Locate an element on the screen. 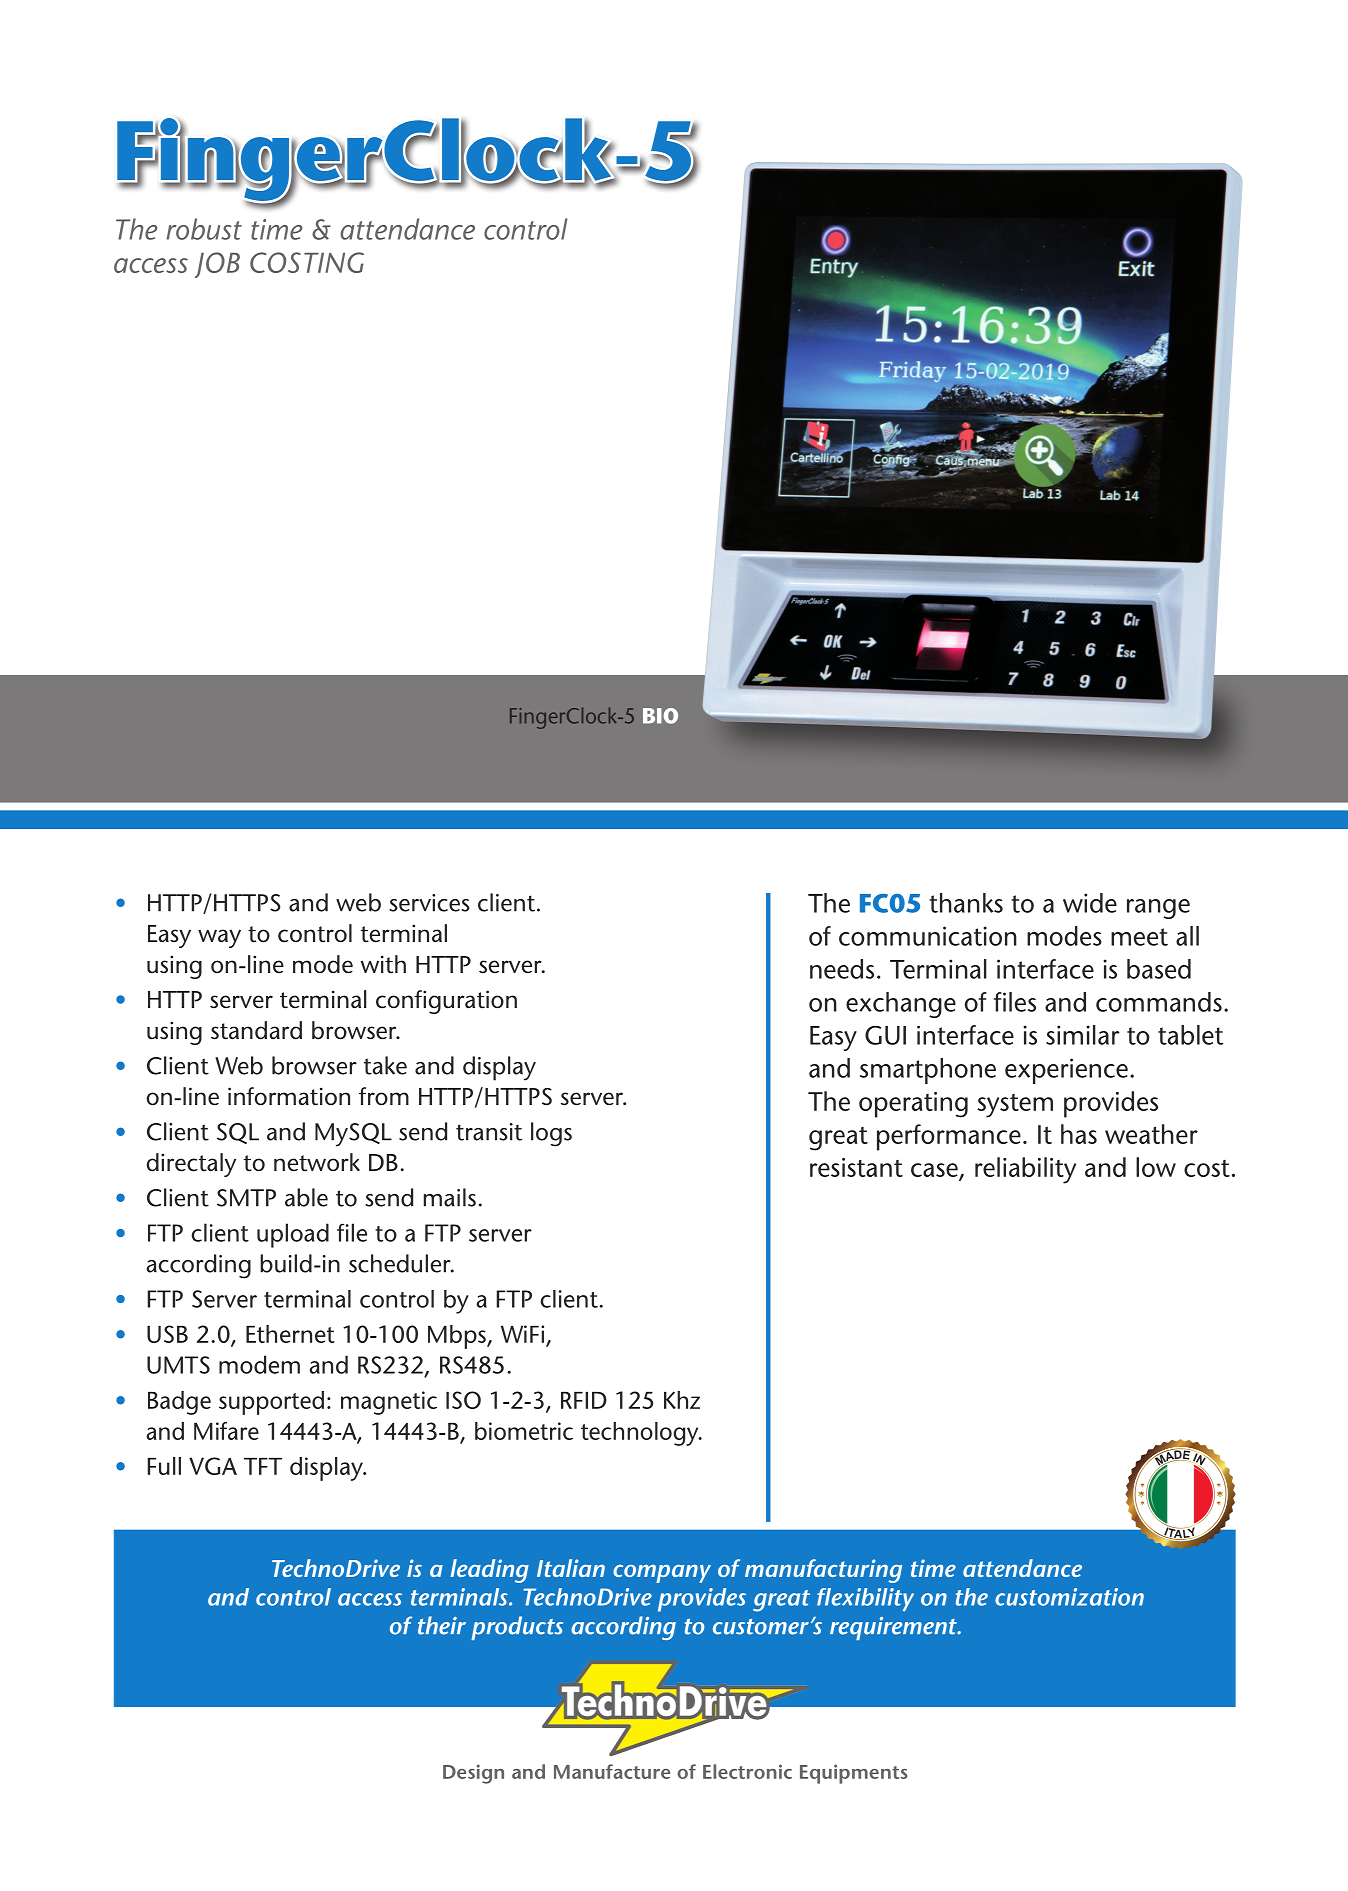 This screenshot has height=1891, width=1348. Manufacture is located at coordinates (612, 1771).
